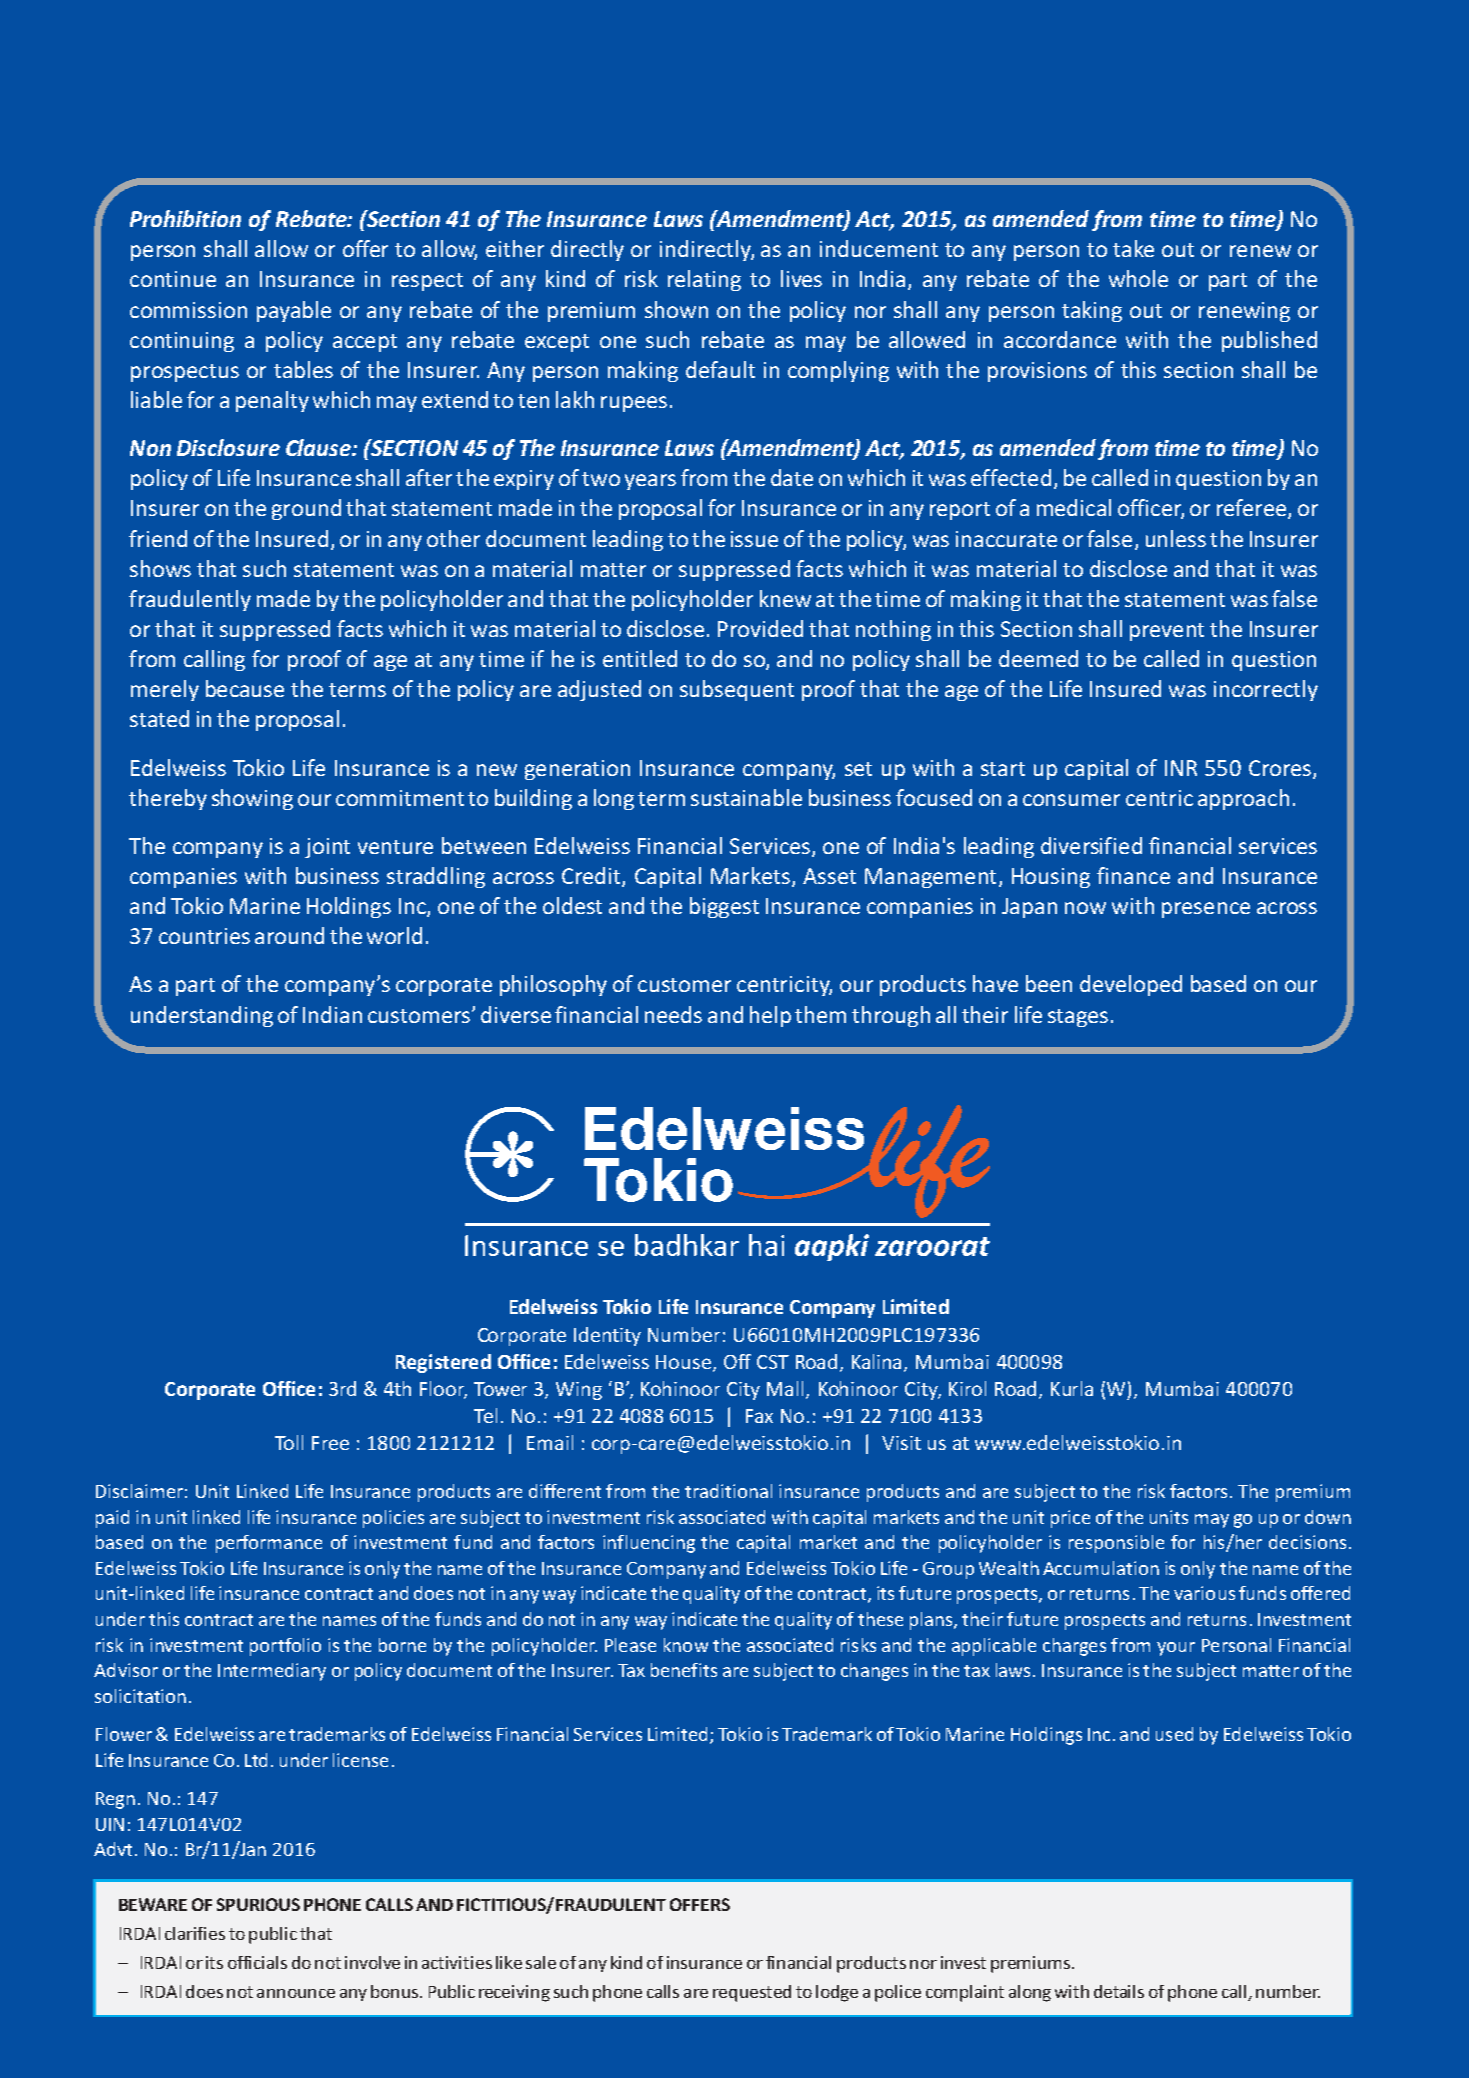  I want to click on requested, so click(752, 1993).
